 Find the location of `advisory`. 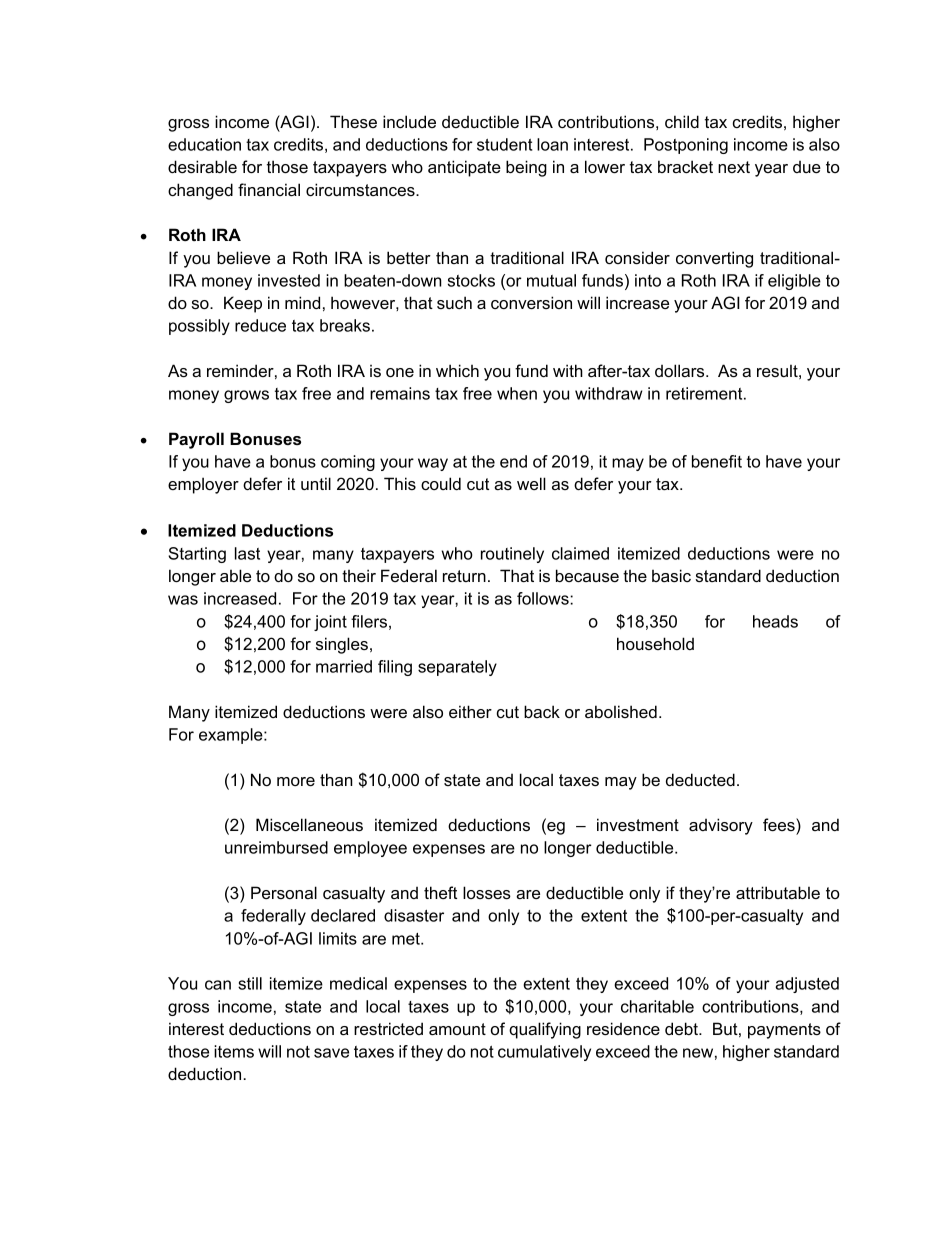

advisory is located at coordinates (721, 826).
